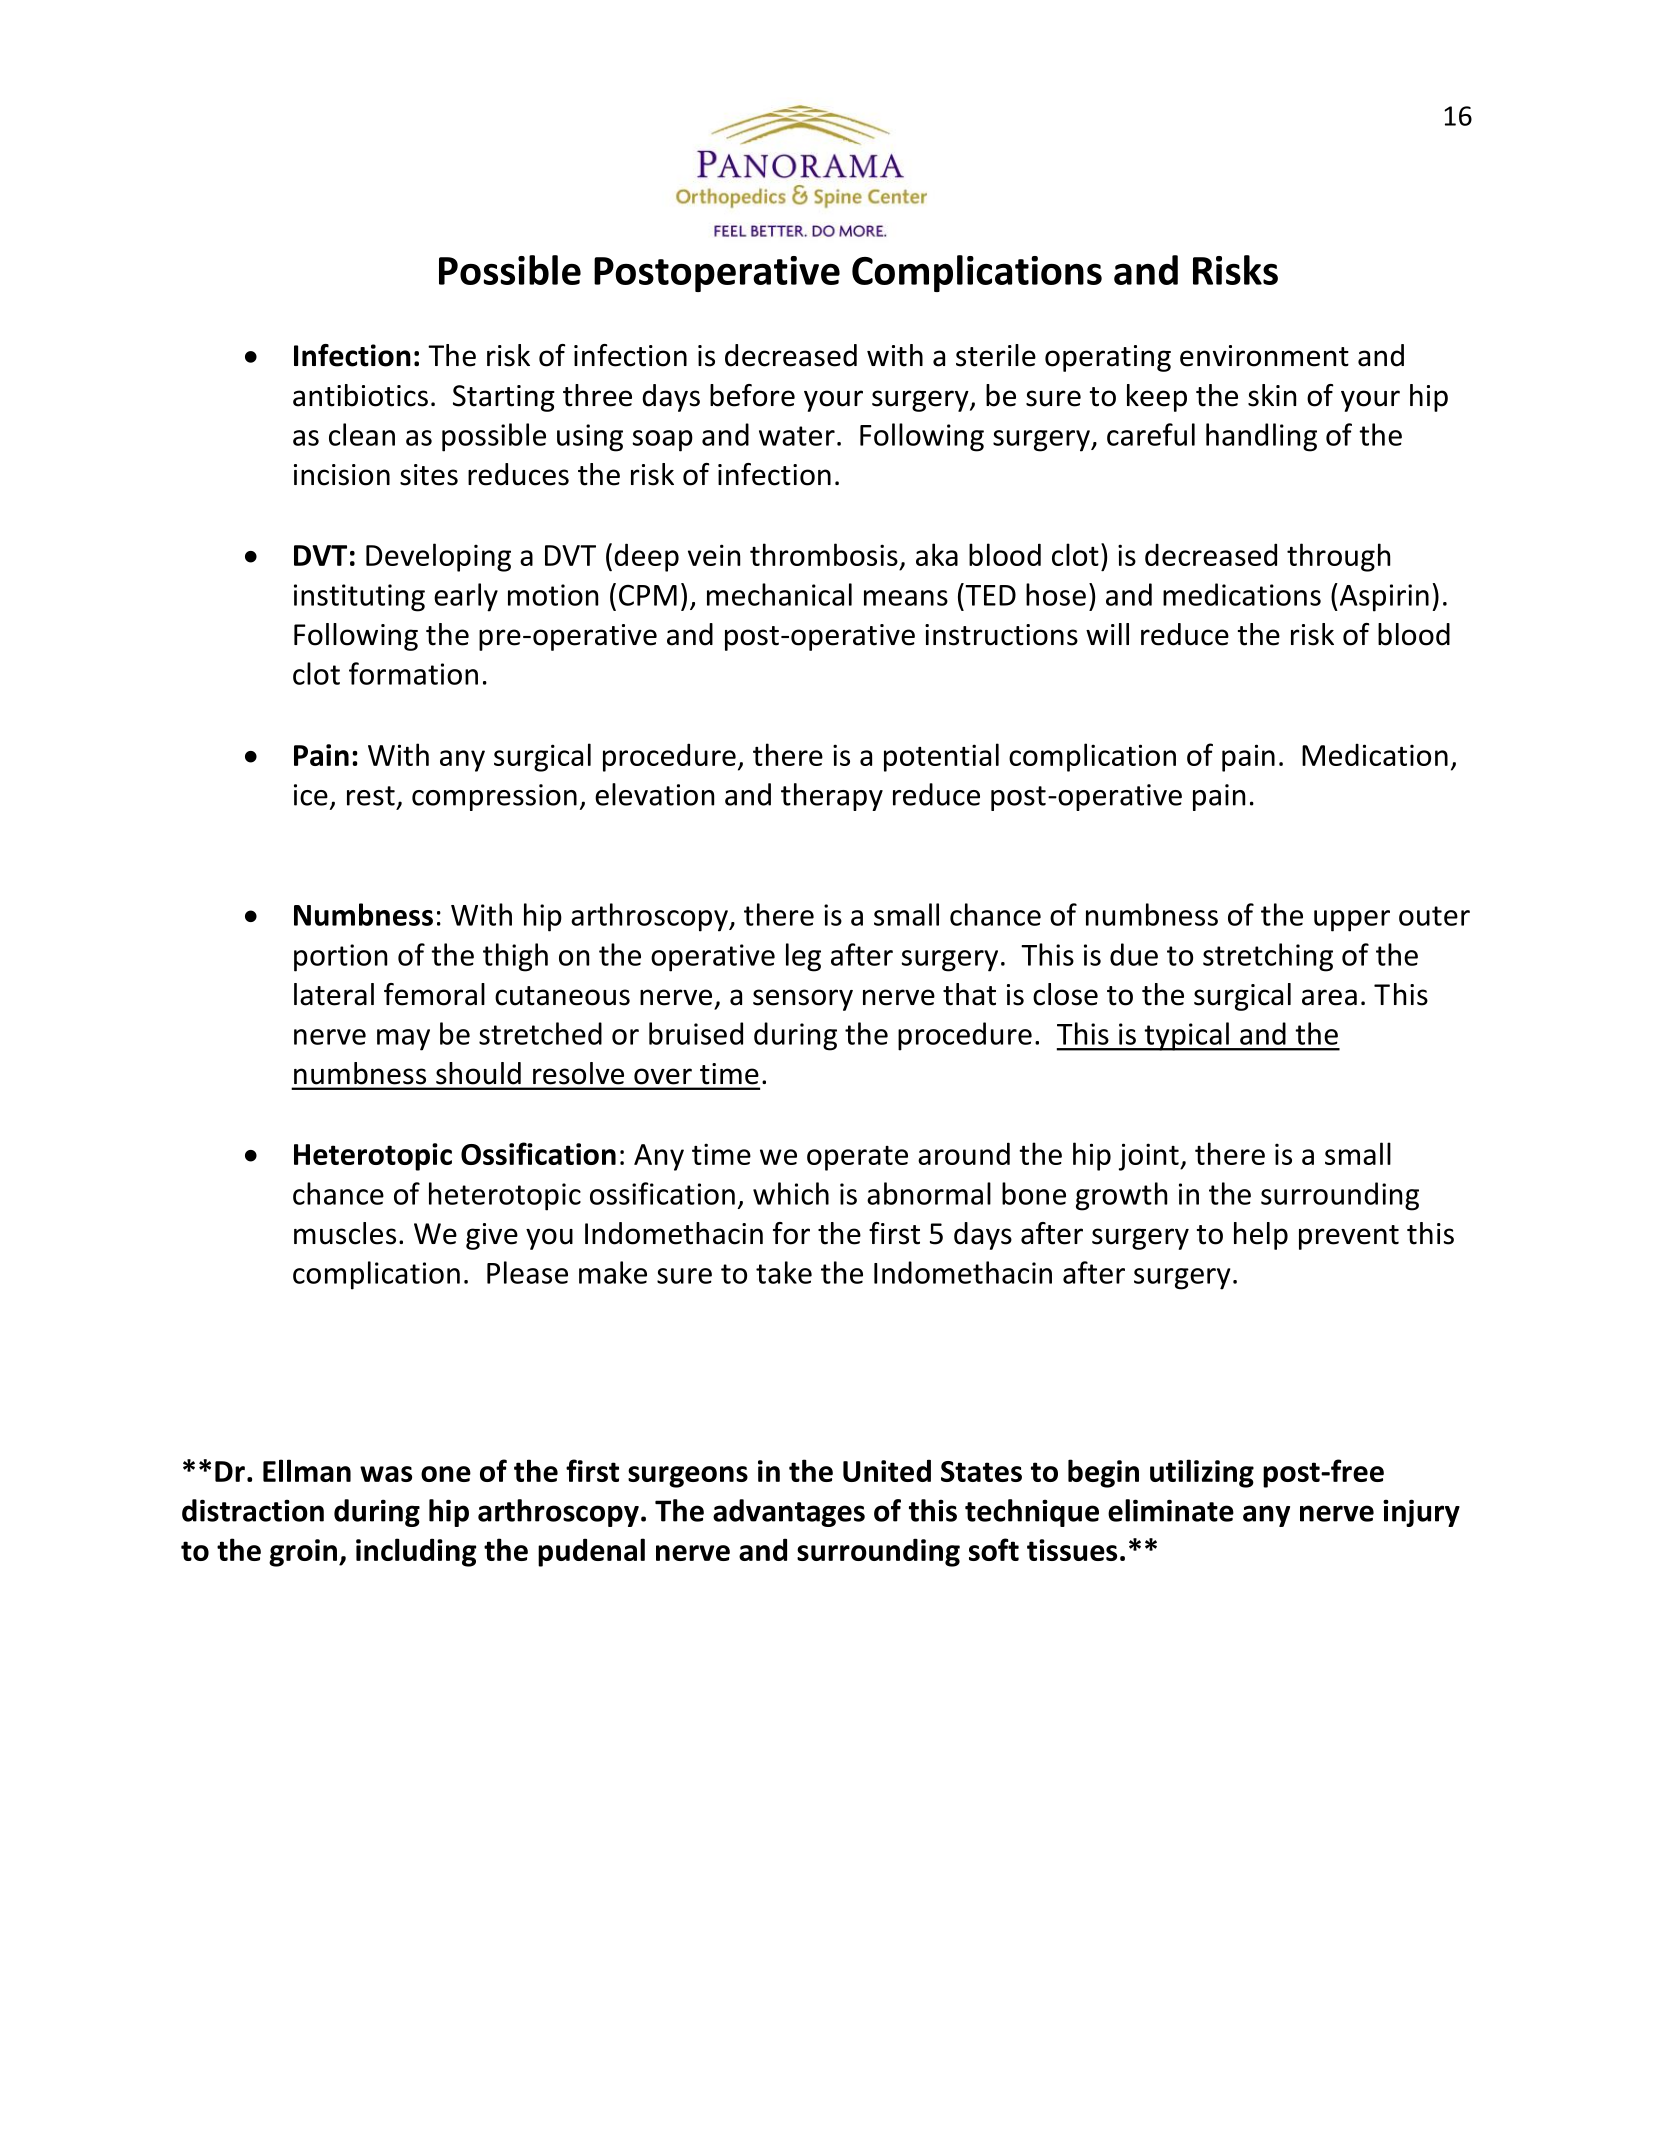  Describe the element at coordinates (1272, 395) in the screenshot. I see `skin` at that location.
